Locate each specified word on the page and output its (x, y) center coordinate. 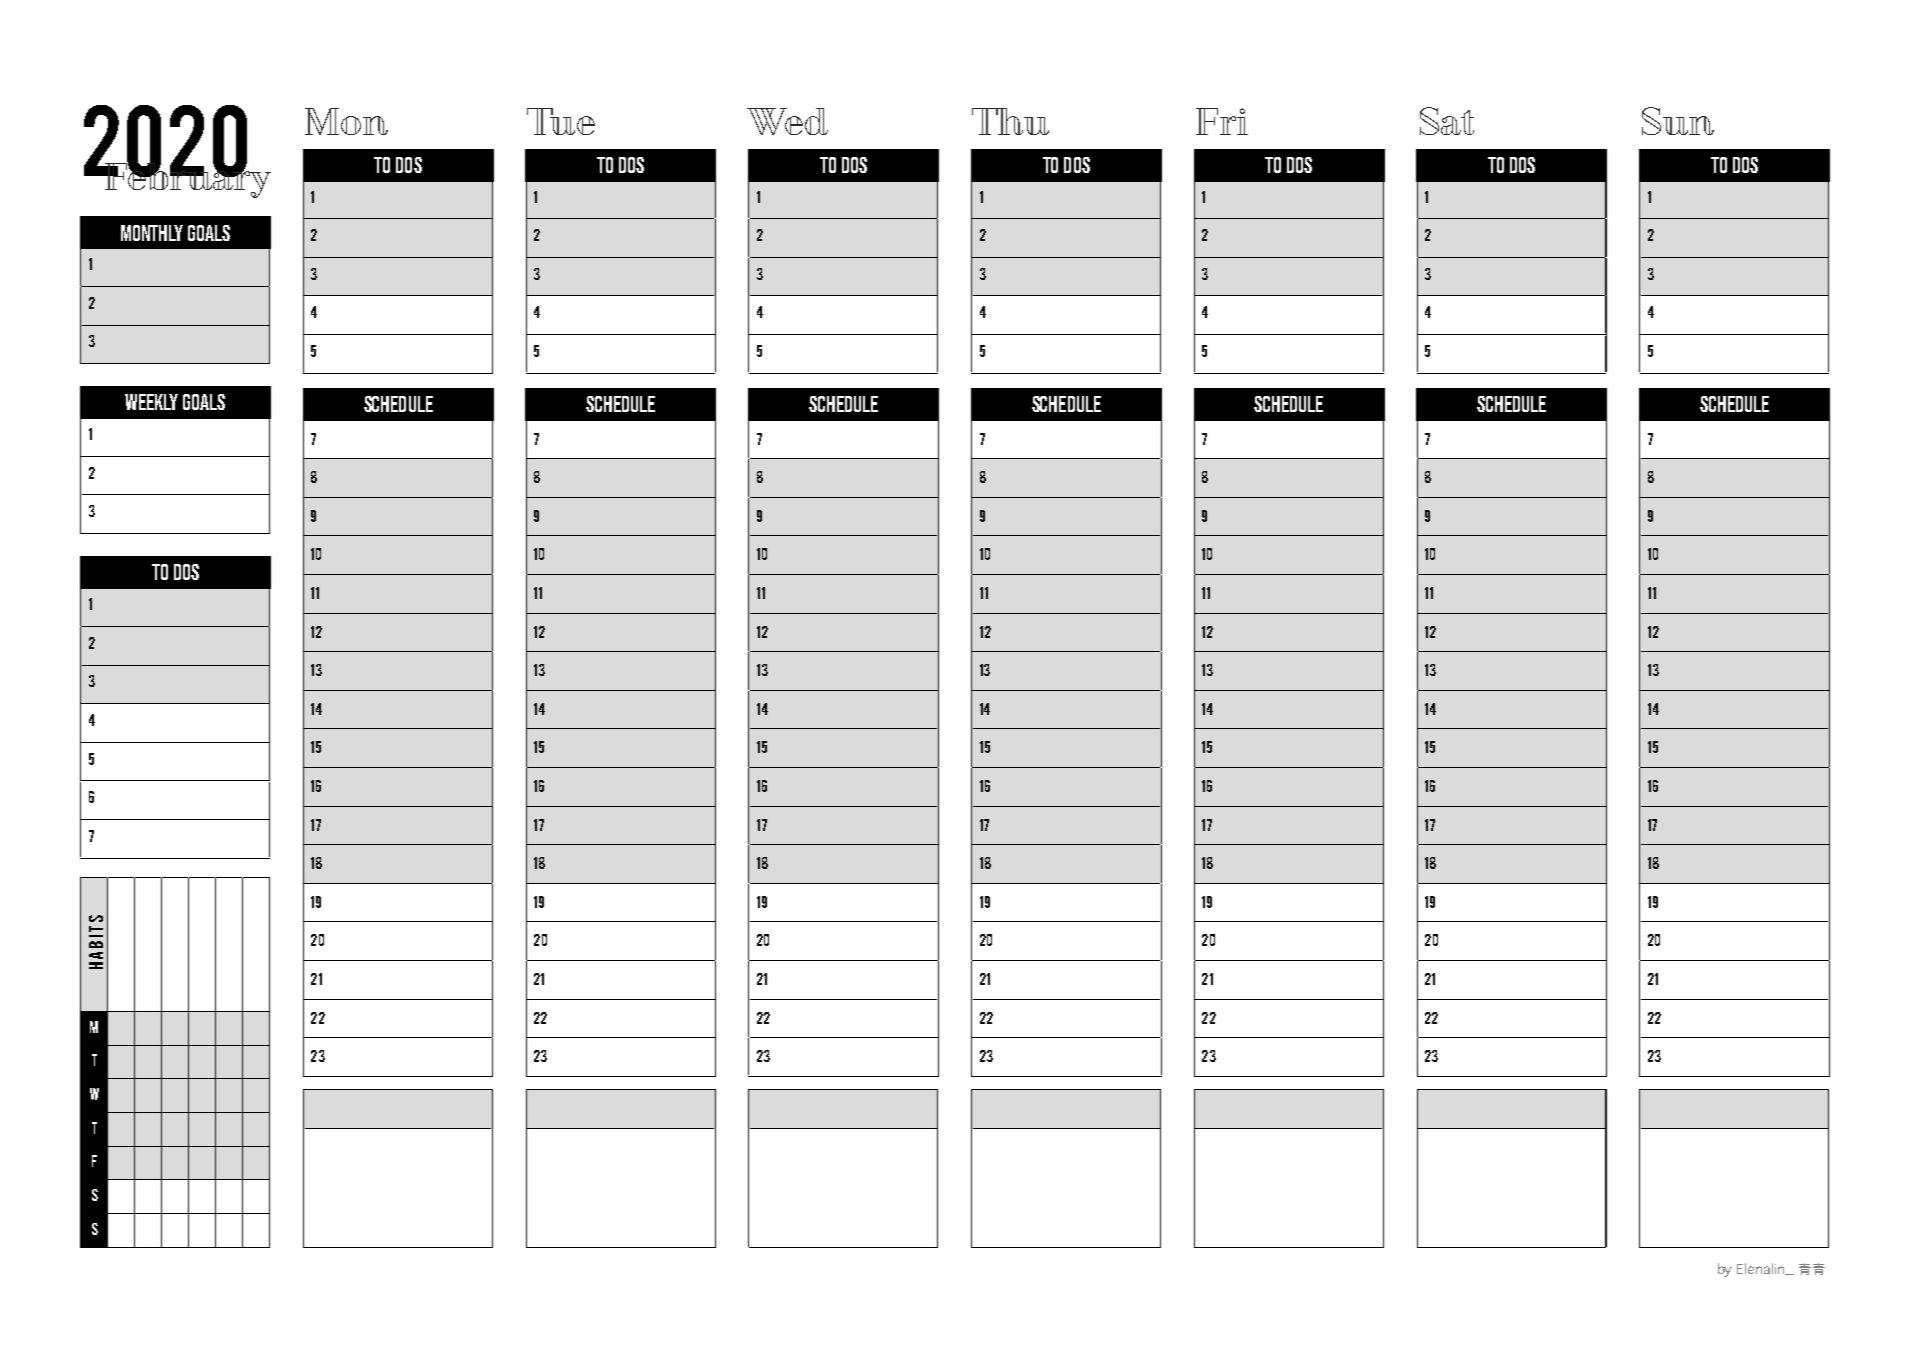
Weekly (151, 402)
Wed (787, 121)
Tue (561, 121)
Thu (1010, 121)
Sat (1447, 121)
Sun (1678, 121)
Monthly (152, 233)
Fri (1222, 121)
